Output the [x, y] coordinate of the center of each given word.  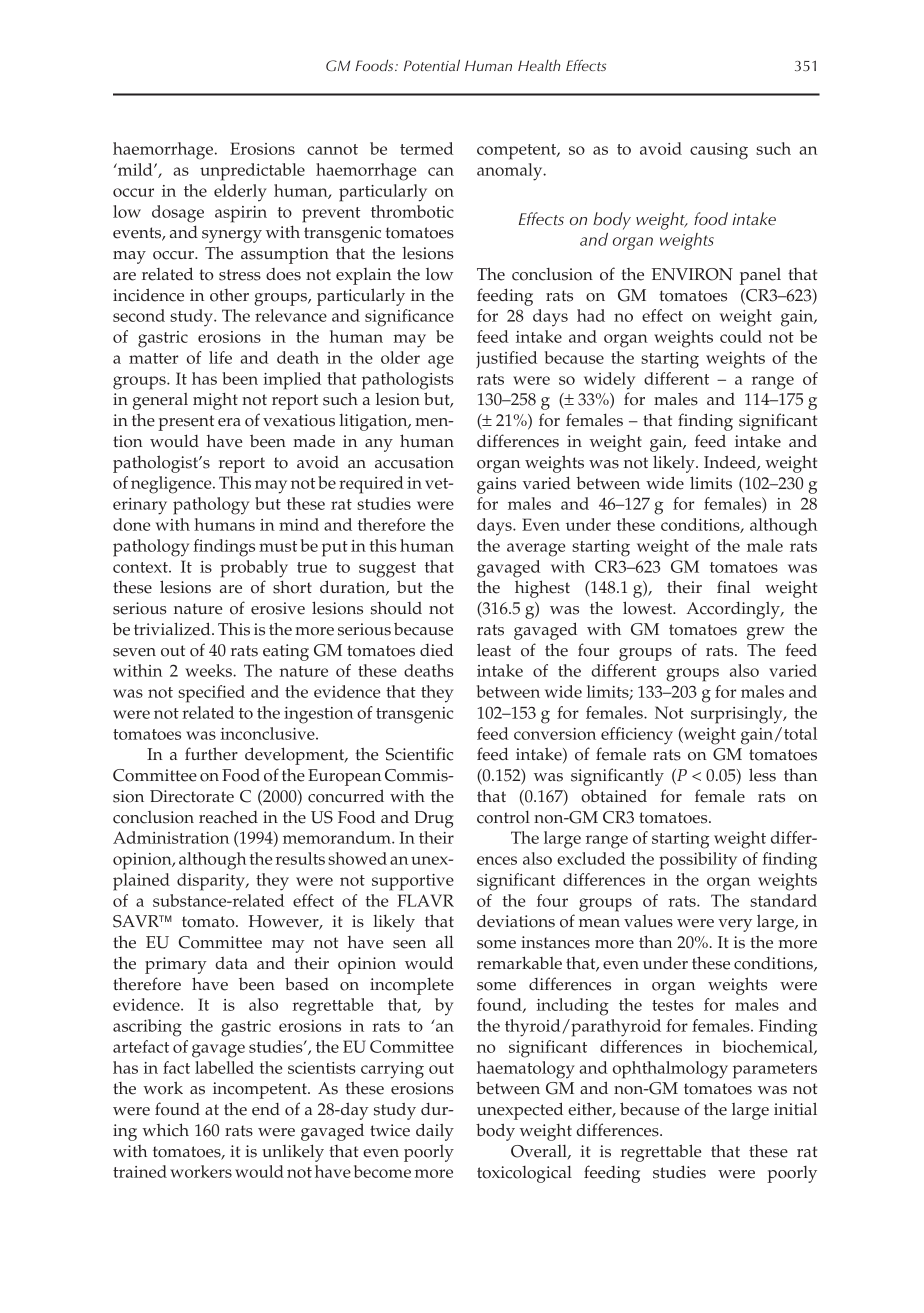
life [220, 357]
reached [228, 817]
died [436, 650]
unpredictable [252, 172]
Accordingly [734, 610]
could [741, 336]
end [266, 1109]
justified [506, 360]
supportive [413, 882]
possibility [698, 861]
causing [719, 151]
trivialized [173, 629]
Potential [432, 65]
